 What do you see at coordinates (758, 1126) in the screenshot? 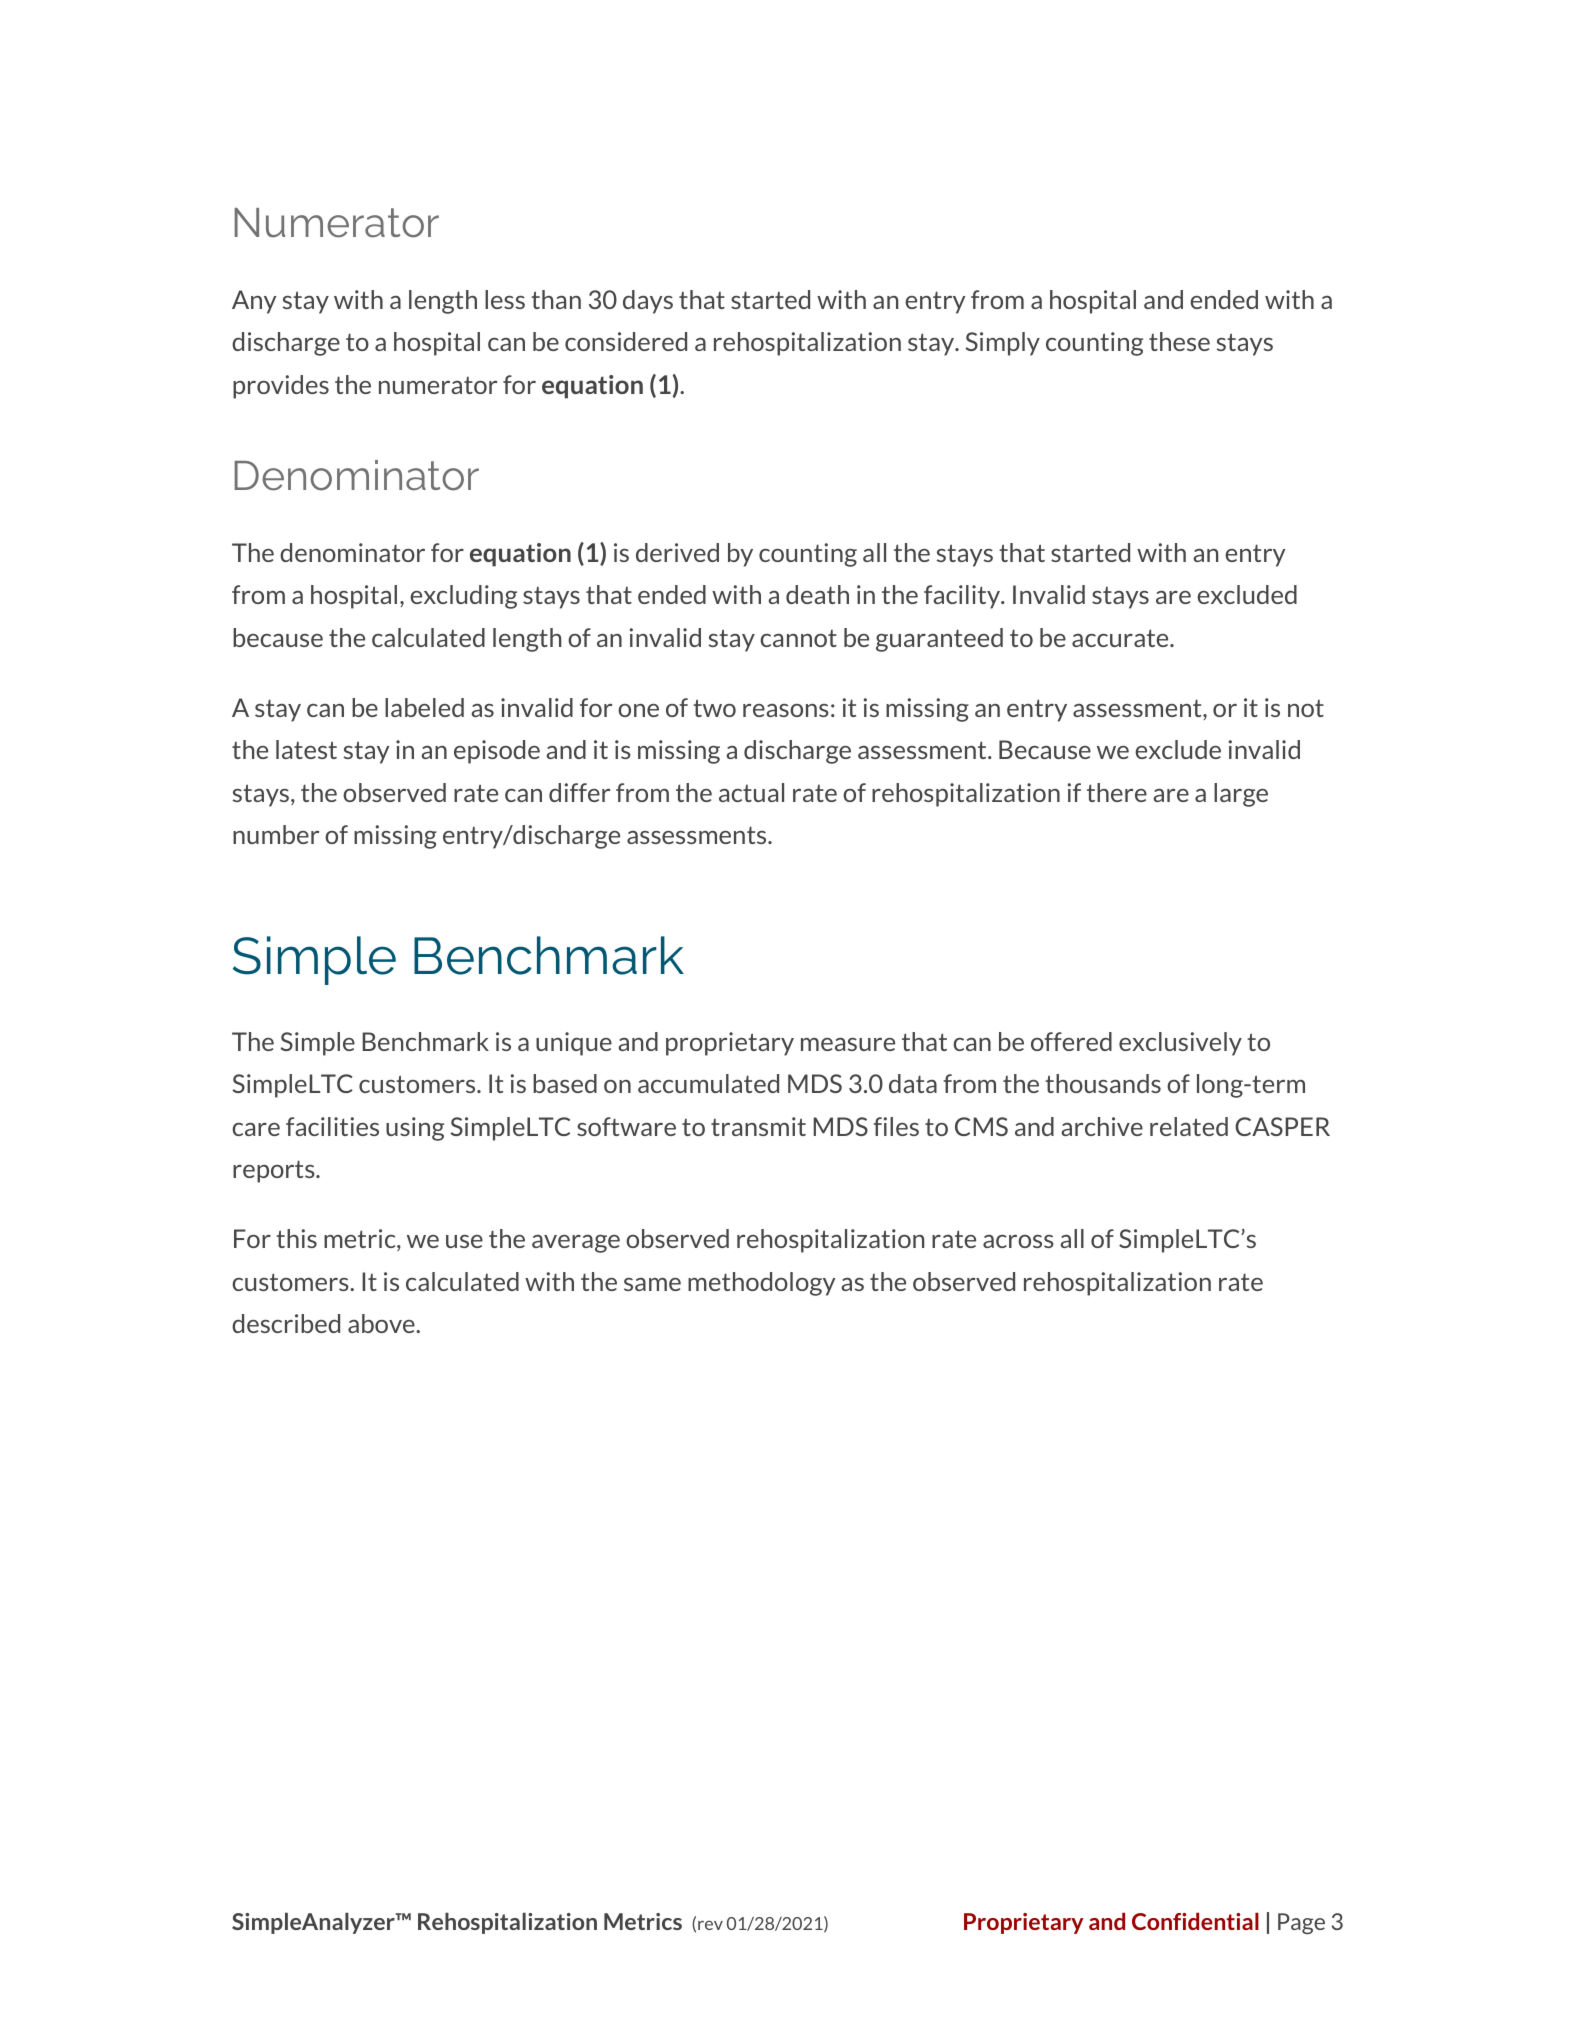
I see `transmit` at bounding box center [758, 1126].
